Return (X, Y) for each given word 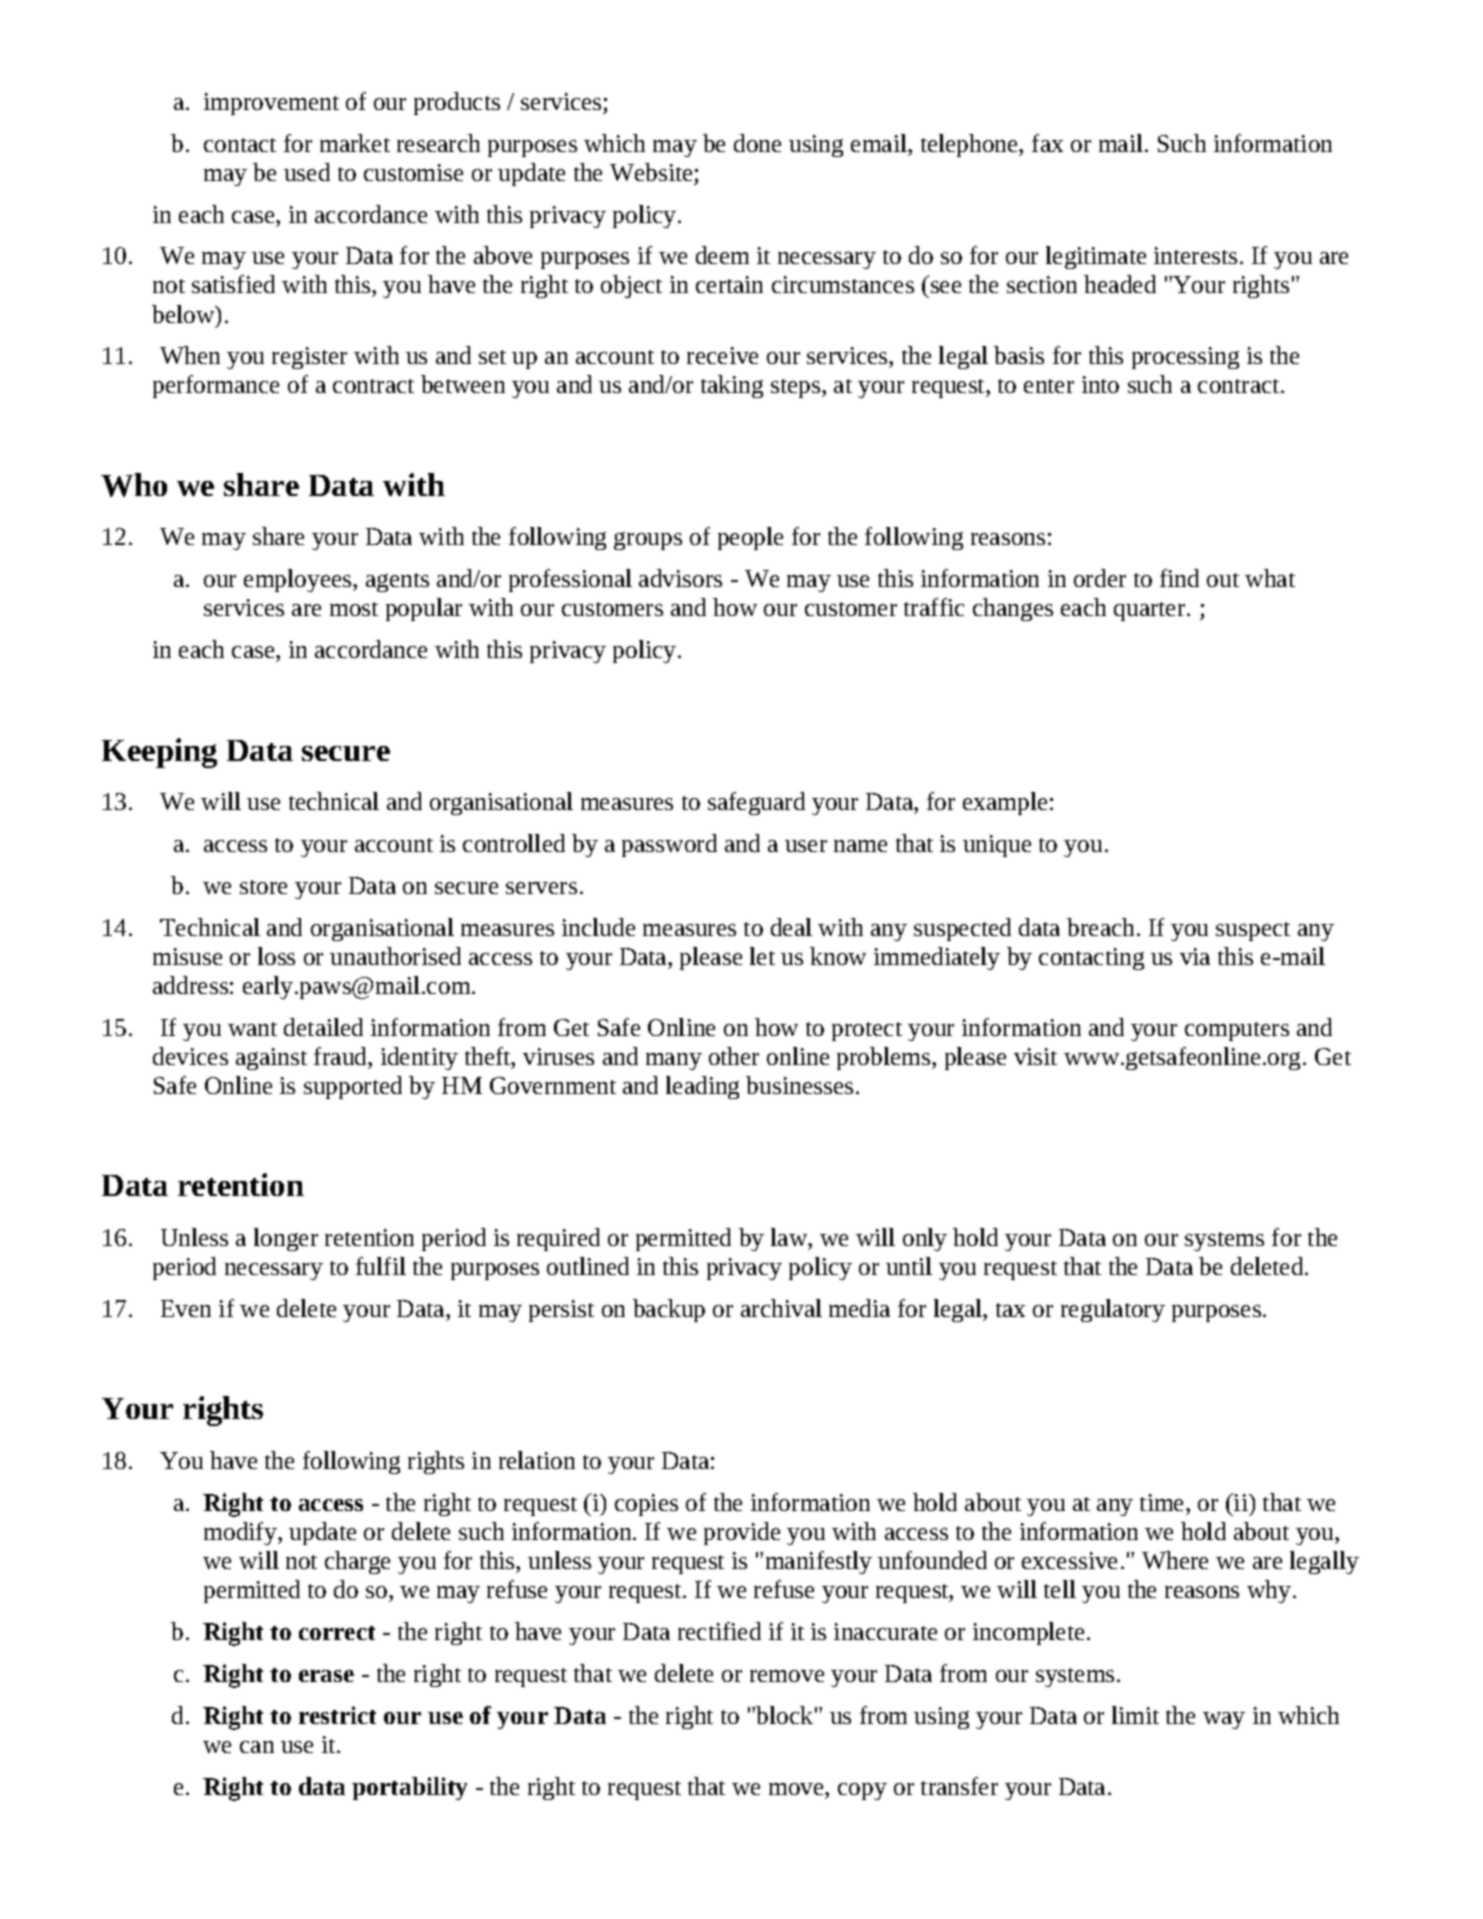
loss (276, 956)
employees (299, 580)
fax (1047, 143)
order (1100, 578)
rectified (719, 1631)
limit (1135, 1715)
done (757, 143)
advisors (680, 578)
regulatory (1113, 1310)
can (257, 1747)
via (1195, 956)
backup (669, 1310)
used (307, 172)
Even (186, 1308)
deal (791, 927)
